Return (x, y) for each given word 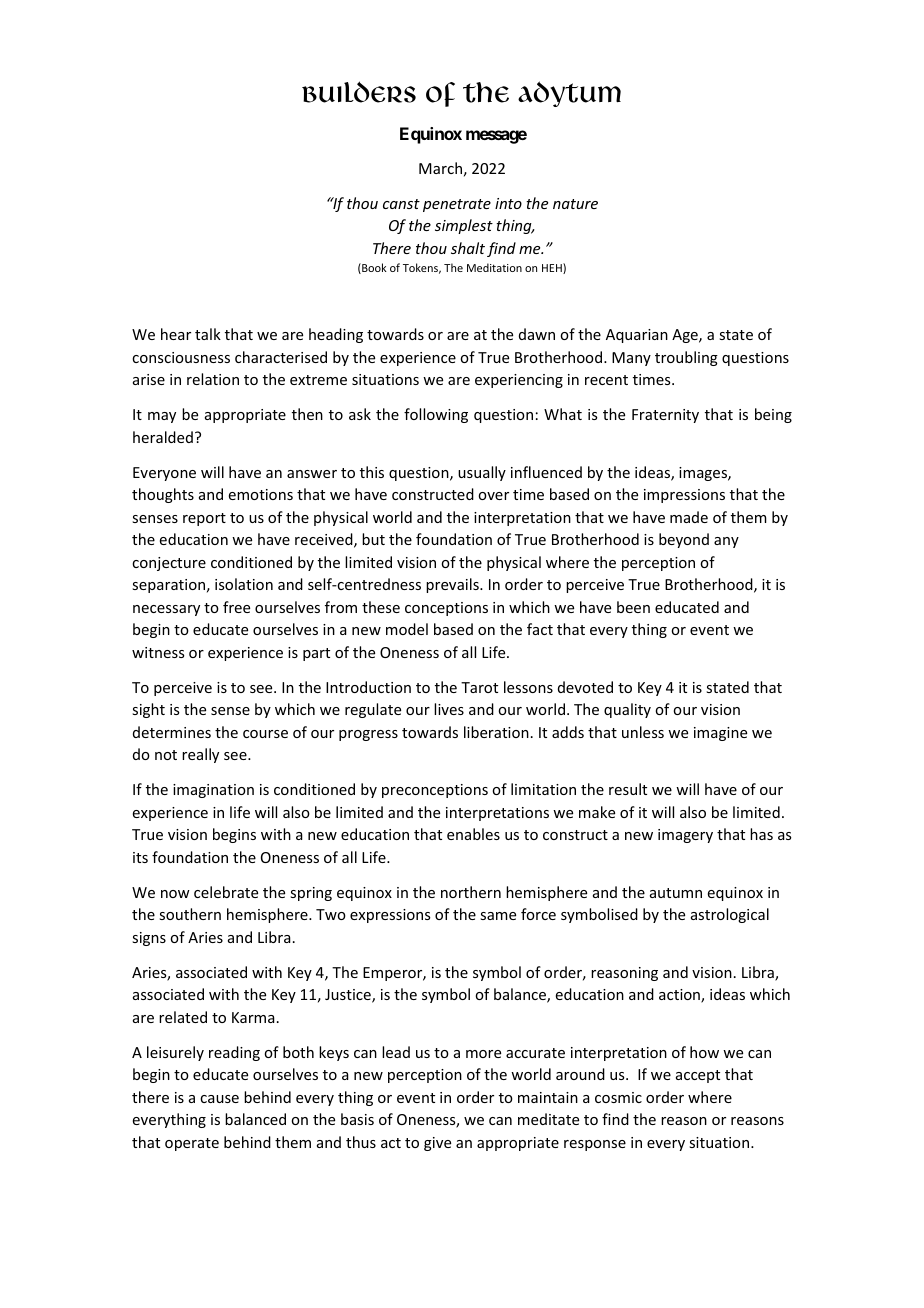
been (633, 607)
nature (575, 204)
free (236, 607)
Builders (359, 92)
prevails (453, 585)
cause (219, 1099)
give (437, 1144)
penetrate (457, 205)
